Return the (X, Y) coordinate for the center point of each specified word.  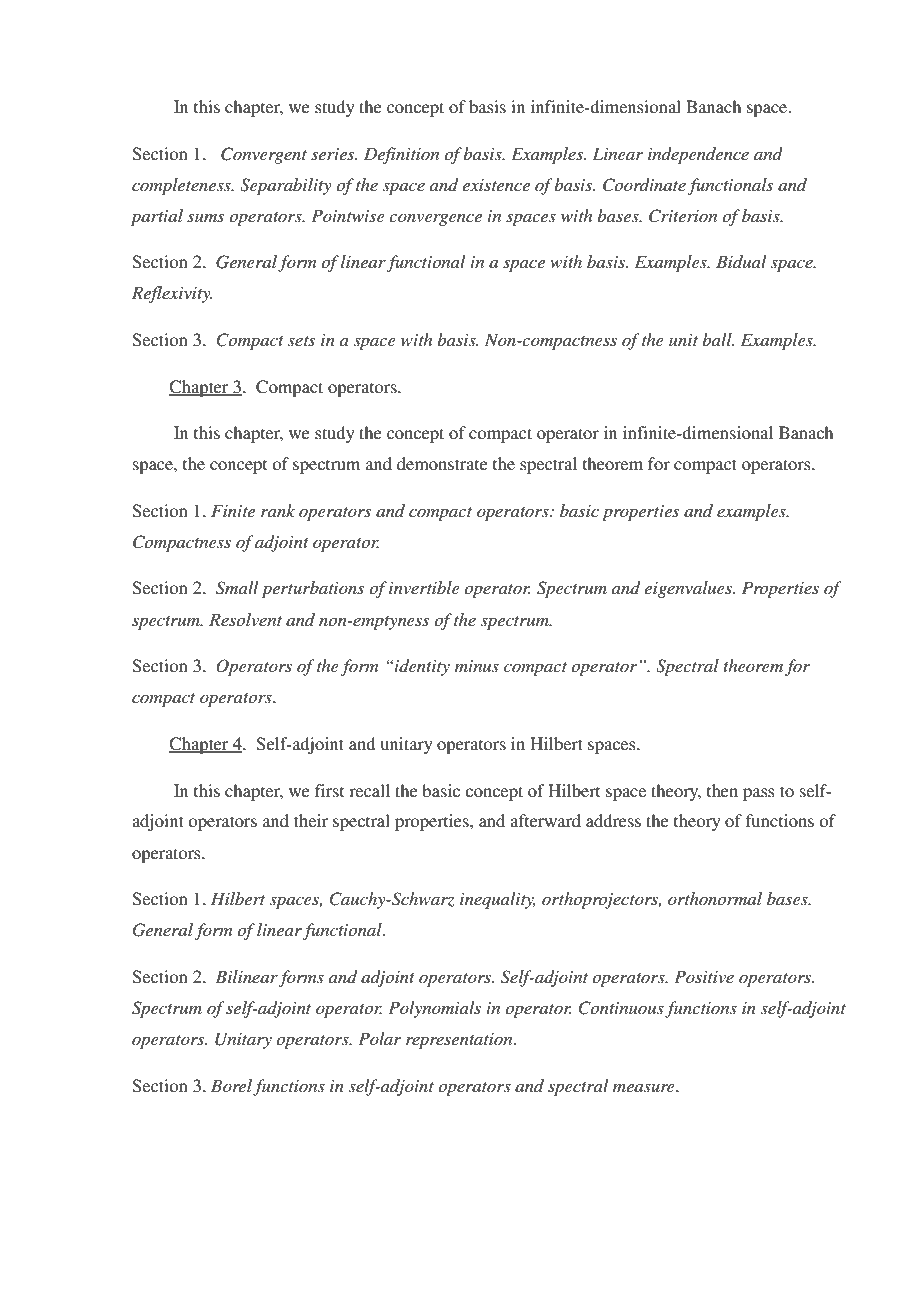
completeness (182, 186)
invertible (424, 587)
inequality (498, 900)
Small (237, 588)
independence (698, 155)
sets (301, 341)
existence (496, 185)
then (722, 790)
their (311, 820)
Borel (231, 1085)
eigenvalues (689, 589)
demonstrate (442, 463)
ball (718, 339)
